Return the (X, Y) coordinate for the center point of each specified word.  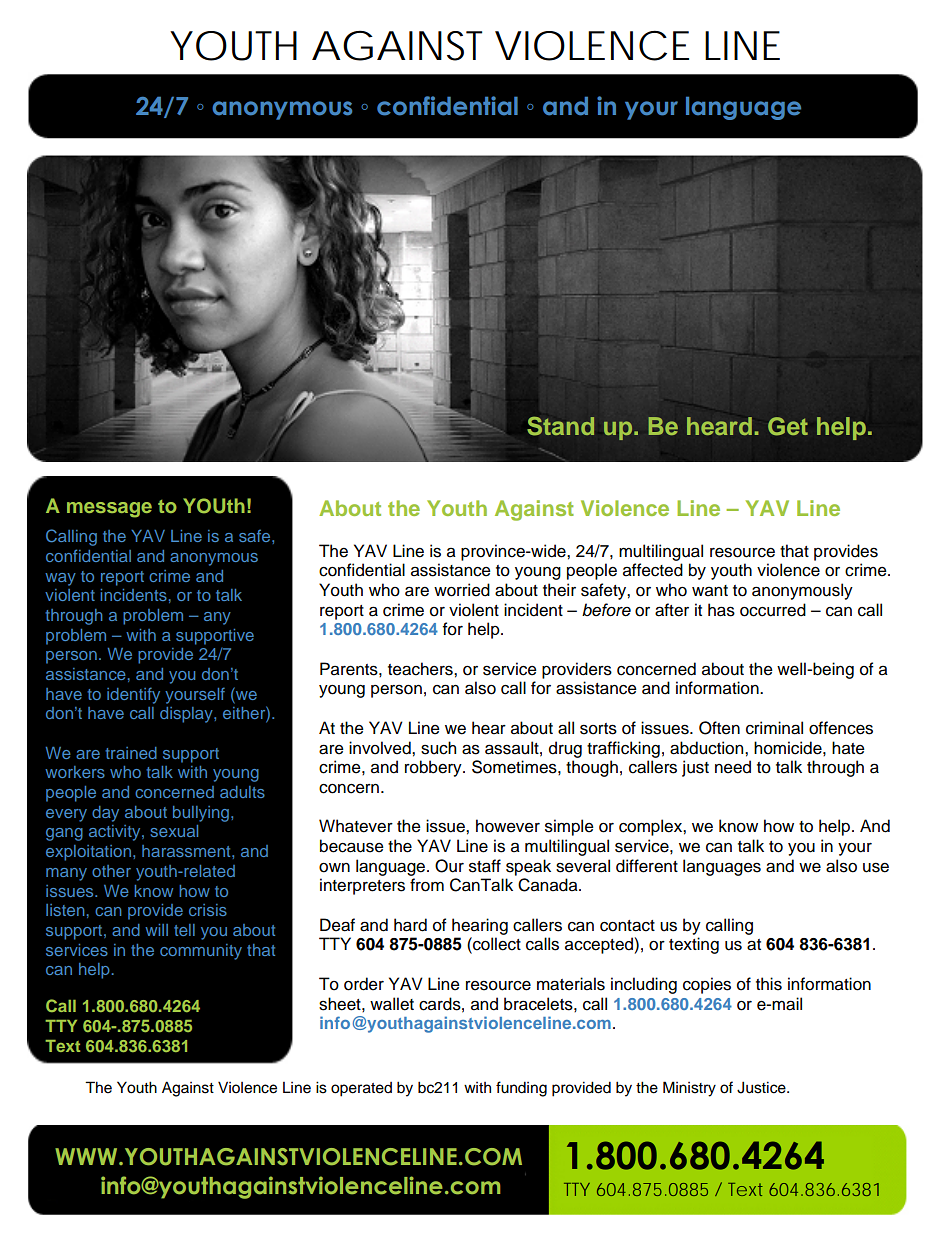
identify (133, 695)
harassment (187, 851)
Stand (561, 426)
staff (485, 866)
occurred (773, 610)
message (109, 510)
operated (361, 1089)
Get (788, 426)
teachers (421, 669)
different (647, 866)
